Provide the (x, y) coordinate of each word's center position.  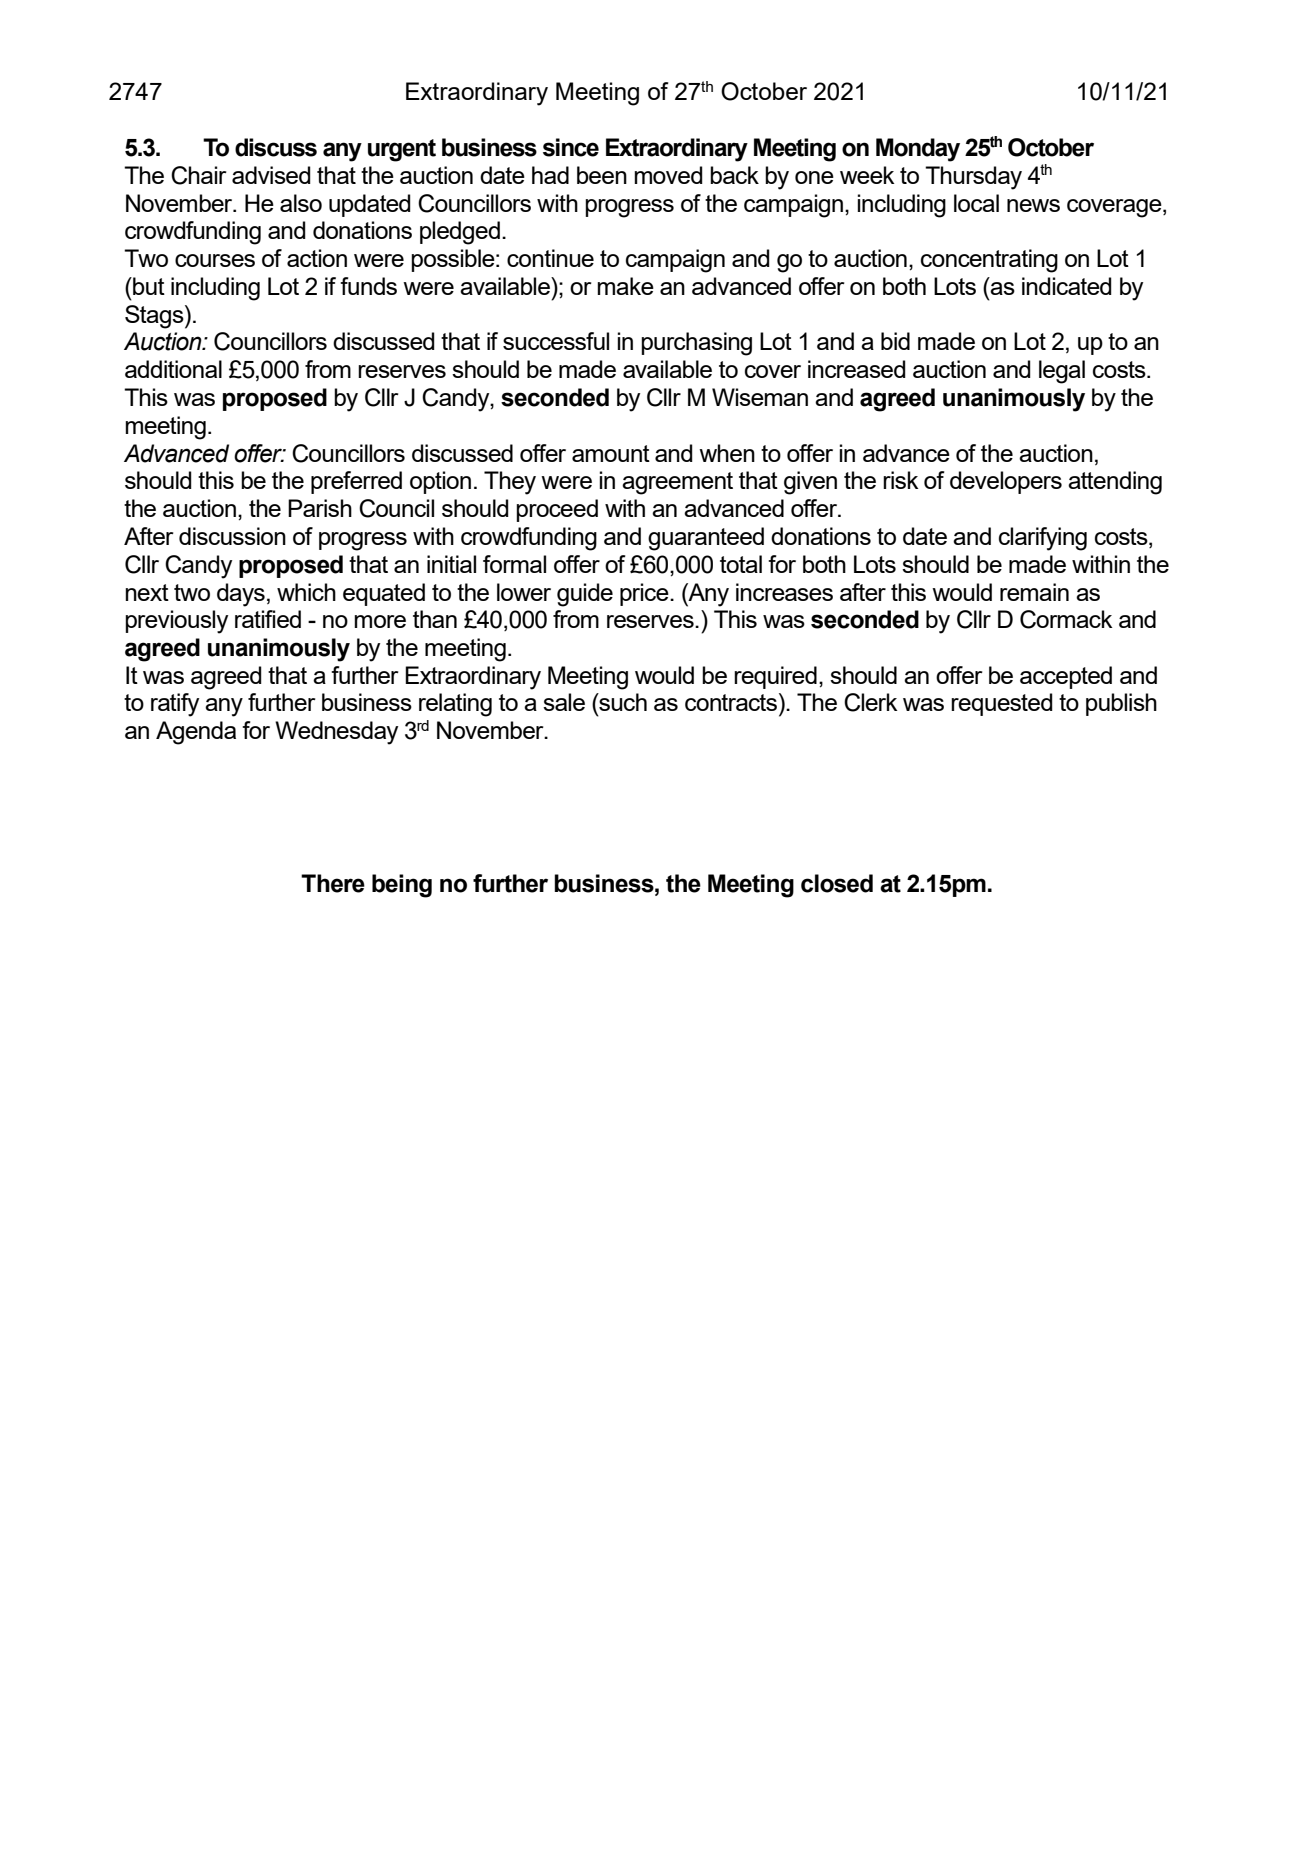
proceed (557, 510)
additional (173, 369)
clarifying (1043, 539)
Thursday (973, 178)
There (333, 883)
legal (1062, 372)
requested (1002, 704)
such (622, 702)
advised (271, 175)
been (602, 175)
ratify (175, 705)
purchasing (696, 344)
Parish (320, 508)
